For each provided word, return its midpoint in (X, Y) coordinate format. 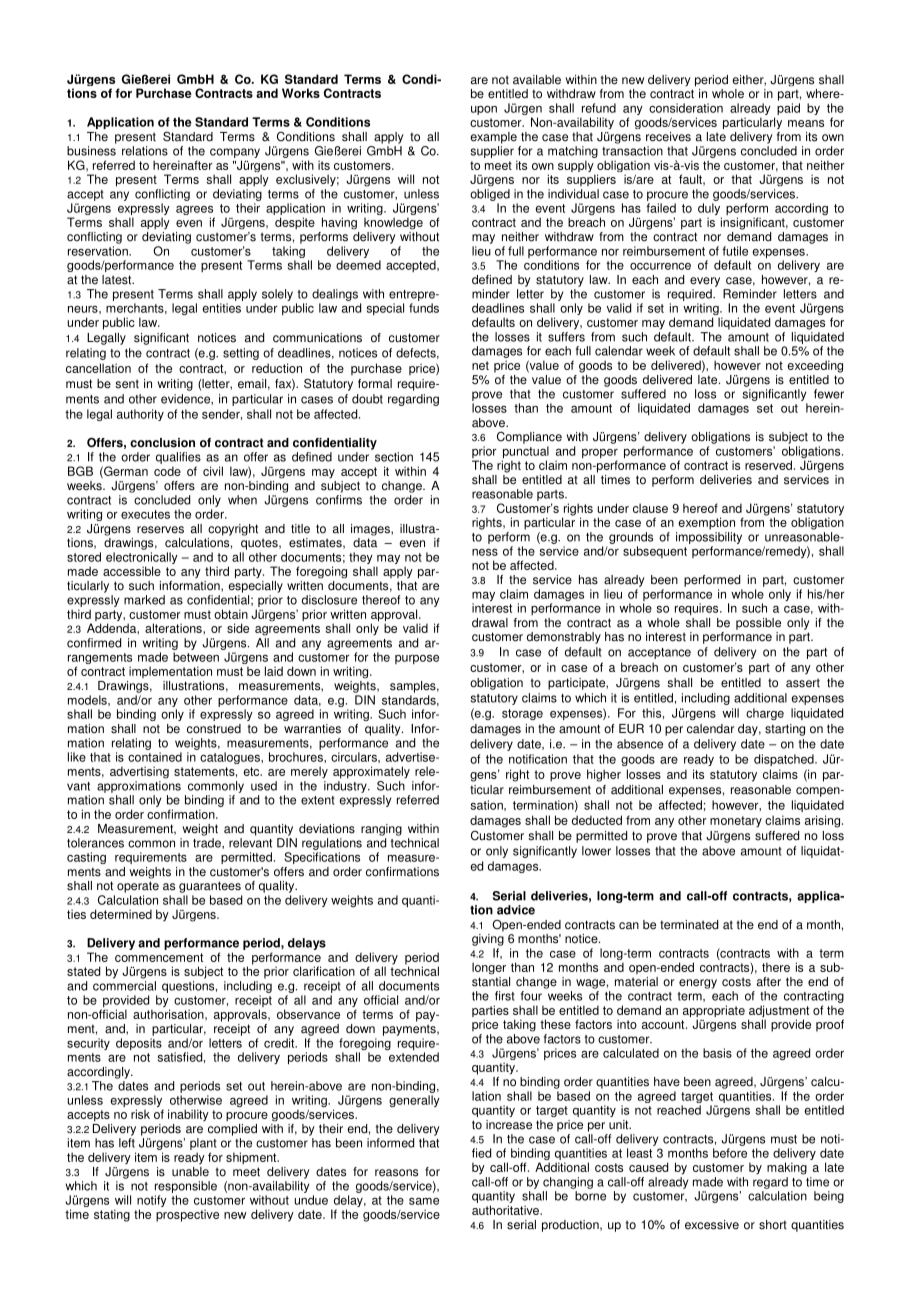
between (196, 657)
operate (138, 887)
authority (140, 415)
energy (698, 984)
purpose (417, 659)
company (235, 153)
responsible (186, 1187)
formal (375, 384)
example (493, 138)
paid (788, 109)
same (424, 1201)
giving (488, 938)
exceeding (815, 366)
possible (758, 624)
